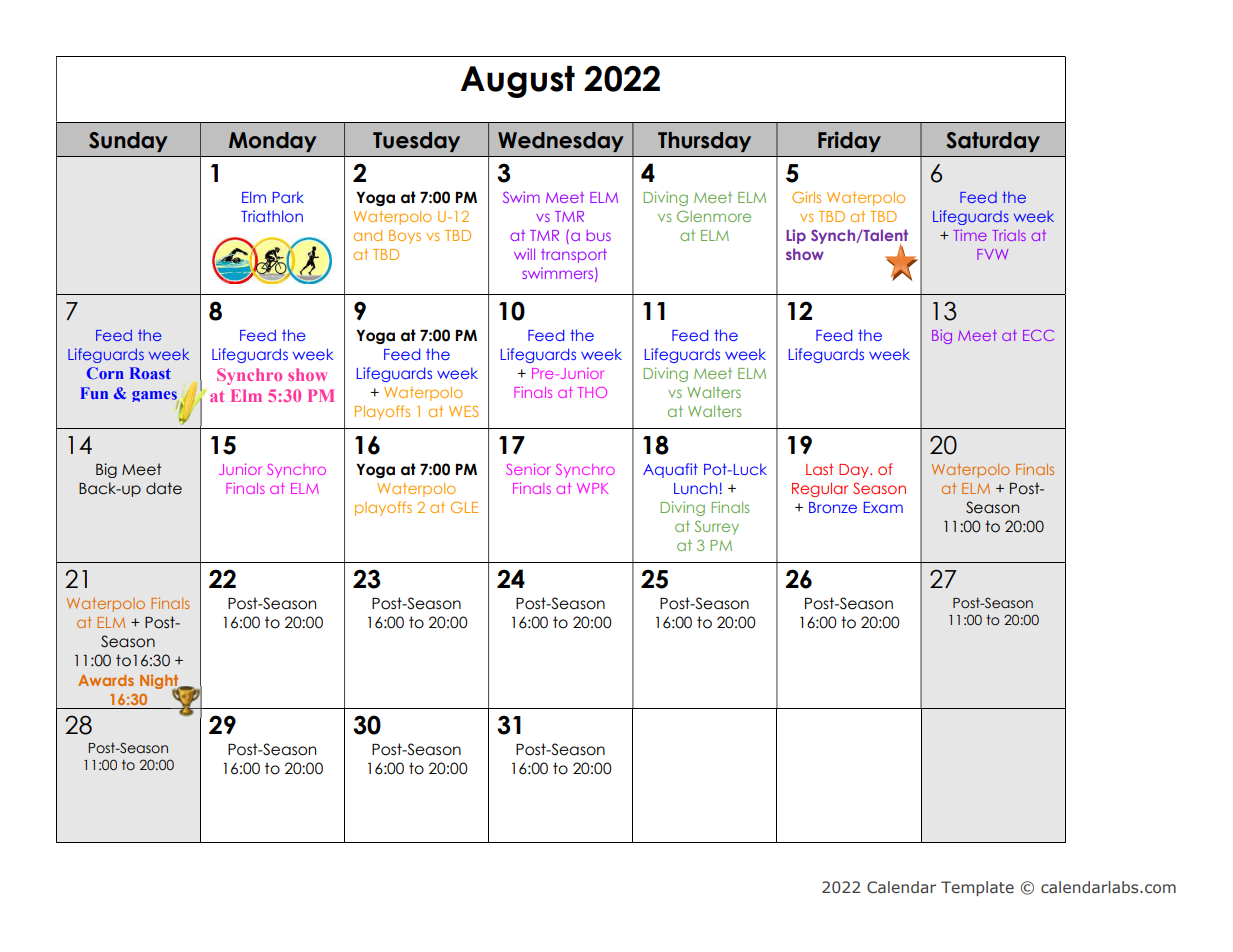 The width and height of the screenshot is (1233, 952). What do you see at coordinates (883, 507) in the screenshot?
I see `Exam` at bounding box center [883, 507].
